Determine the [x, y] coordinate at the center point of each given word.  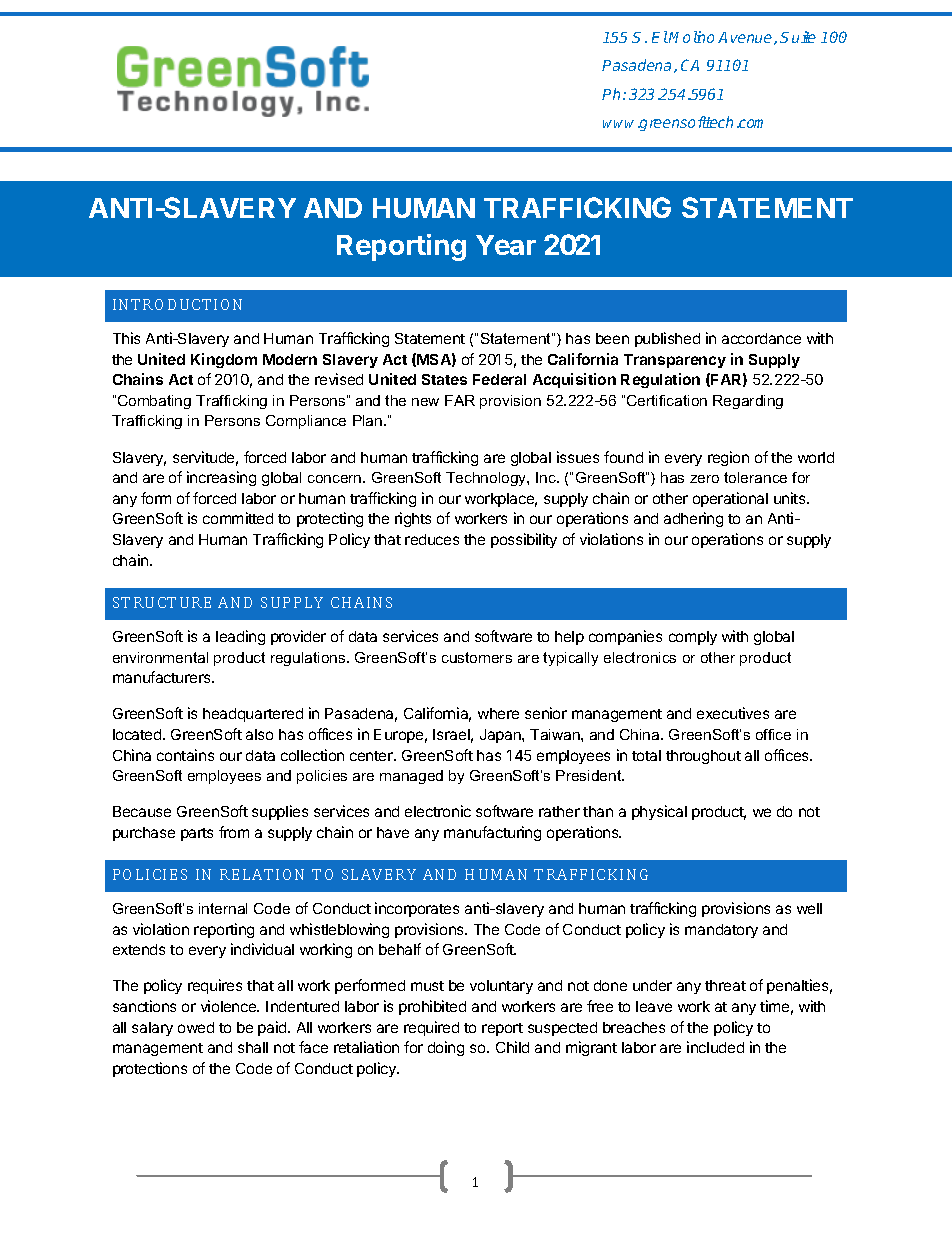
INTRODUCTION [177, 304]
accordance [761, 338]
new [425, 402]
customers [477, 657]
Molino [691, 37]
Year [506, 245]
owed [196, 1027]
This [126, 338]
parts [197, 834]
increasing [221, 478]
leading [240, 637]
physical [659, 812]
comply [693, 638]
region [728, 458]
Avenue [746, 38]
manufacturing [492, 833]
